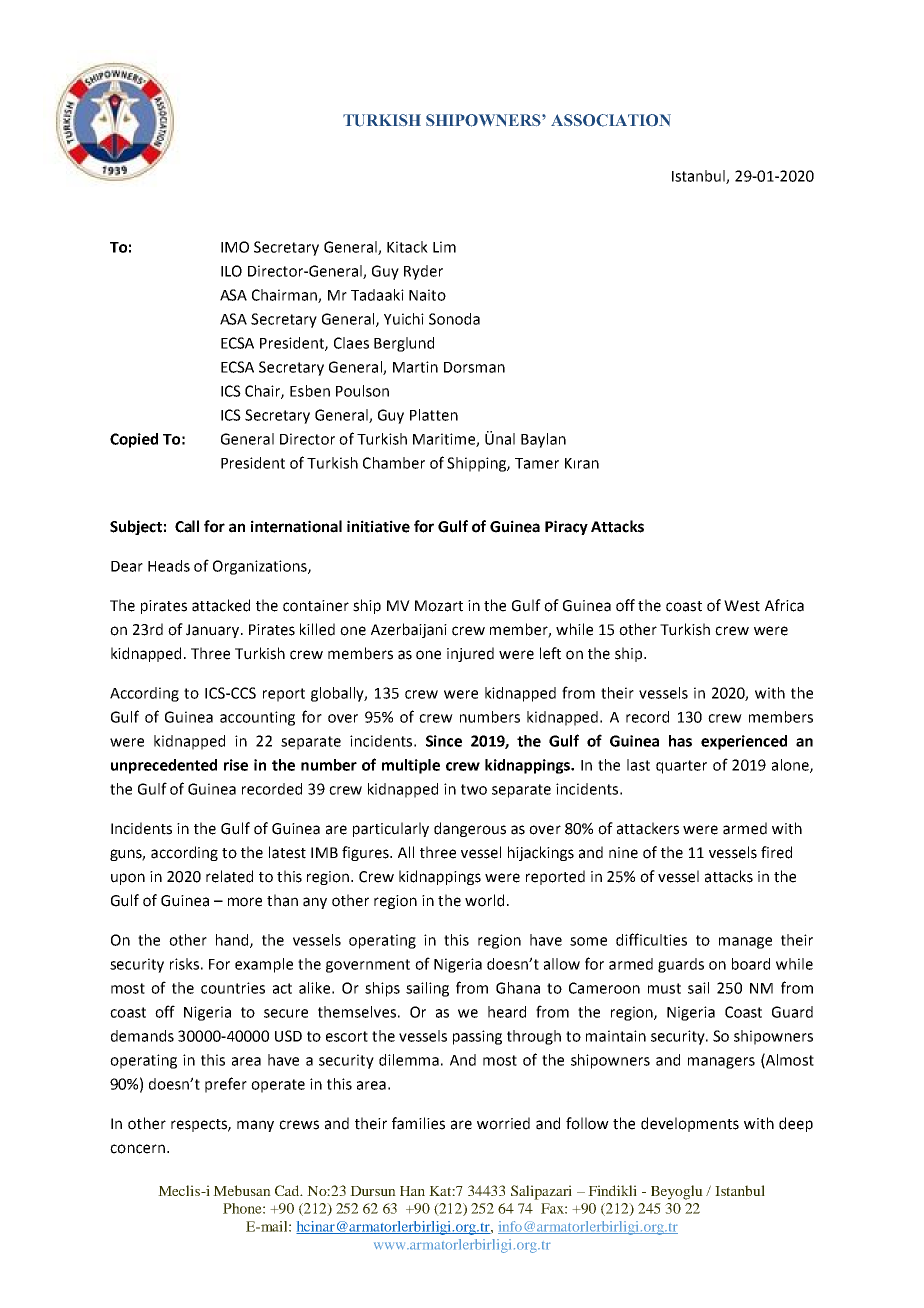 This page has height=1308, width=924. I want to click on West, so click(742, 606).
